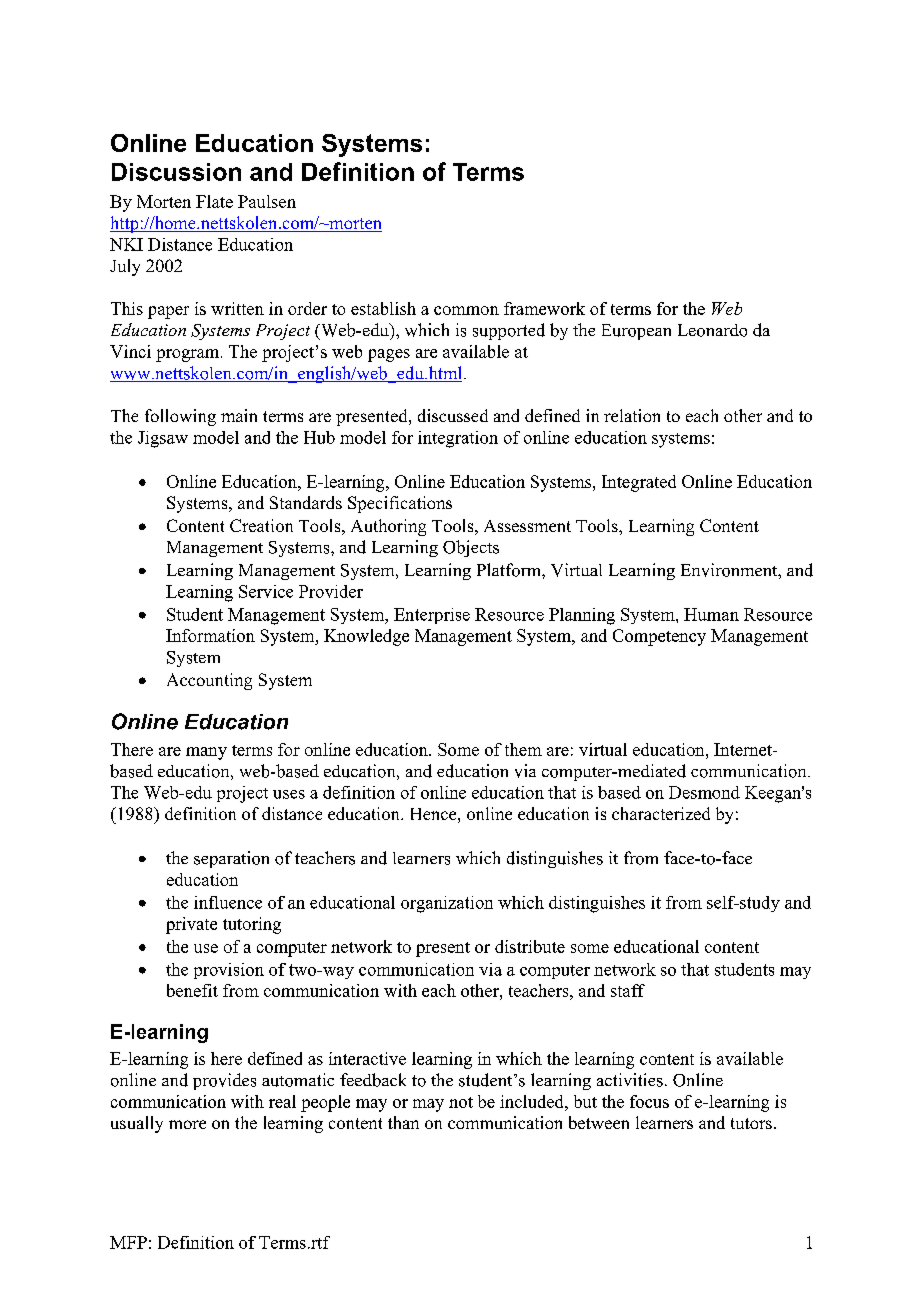  I want to click on organization, so click(447, 904).
